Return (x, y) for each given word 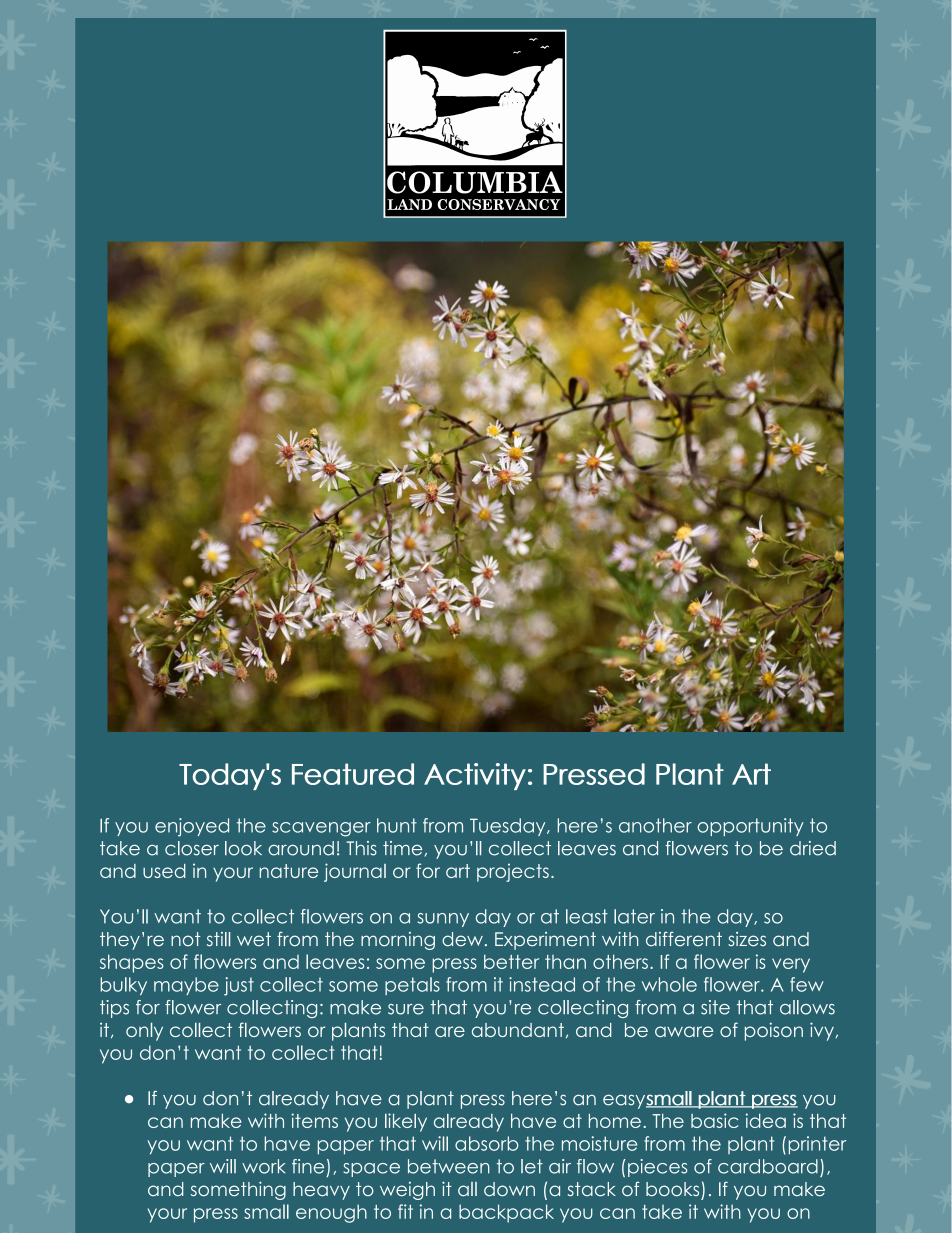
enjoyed (192, 827)
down (509, 1189)
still (218, 939)
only (144, 1032)
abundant (518, 1030)
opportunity (750, 827)
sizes (747, 939)
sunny (443, 920)
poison (774, 1031)
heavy (321, 1191)
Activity (475, 776)
